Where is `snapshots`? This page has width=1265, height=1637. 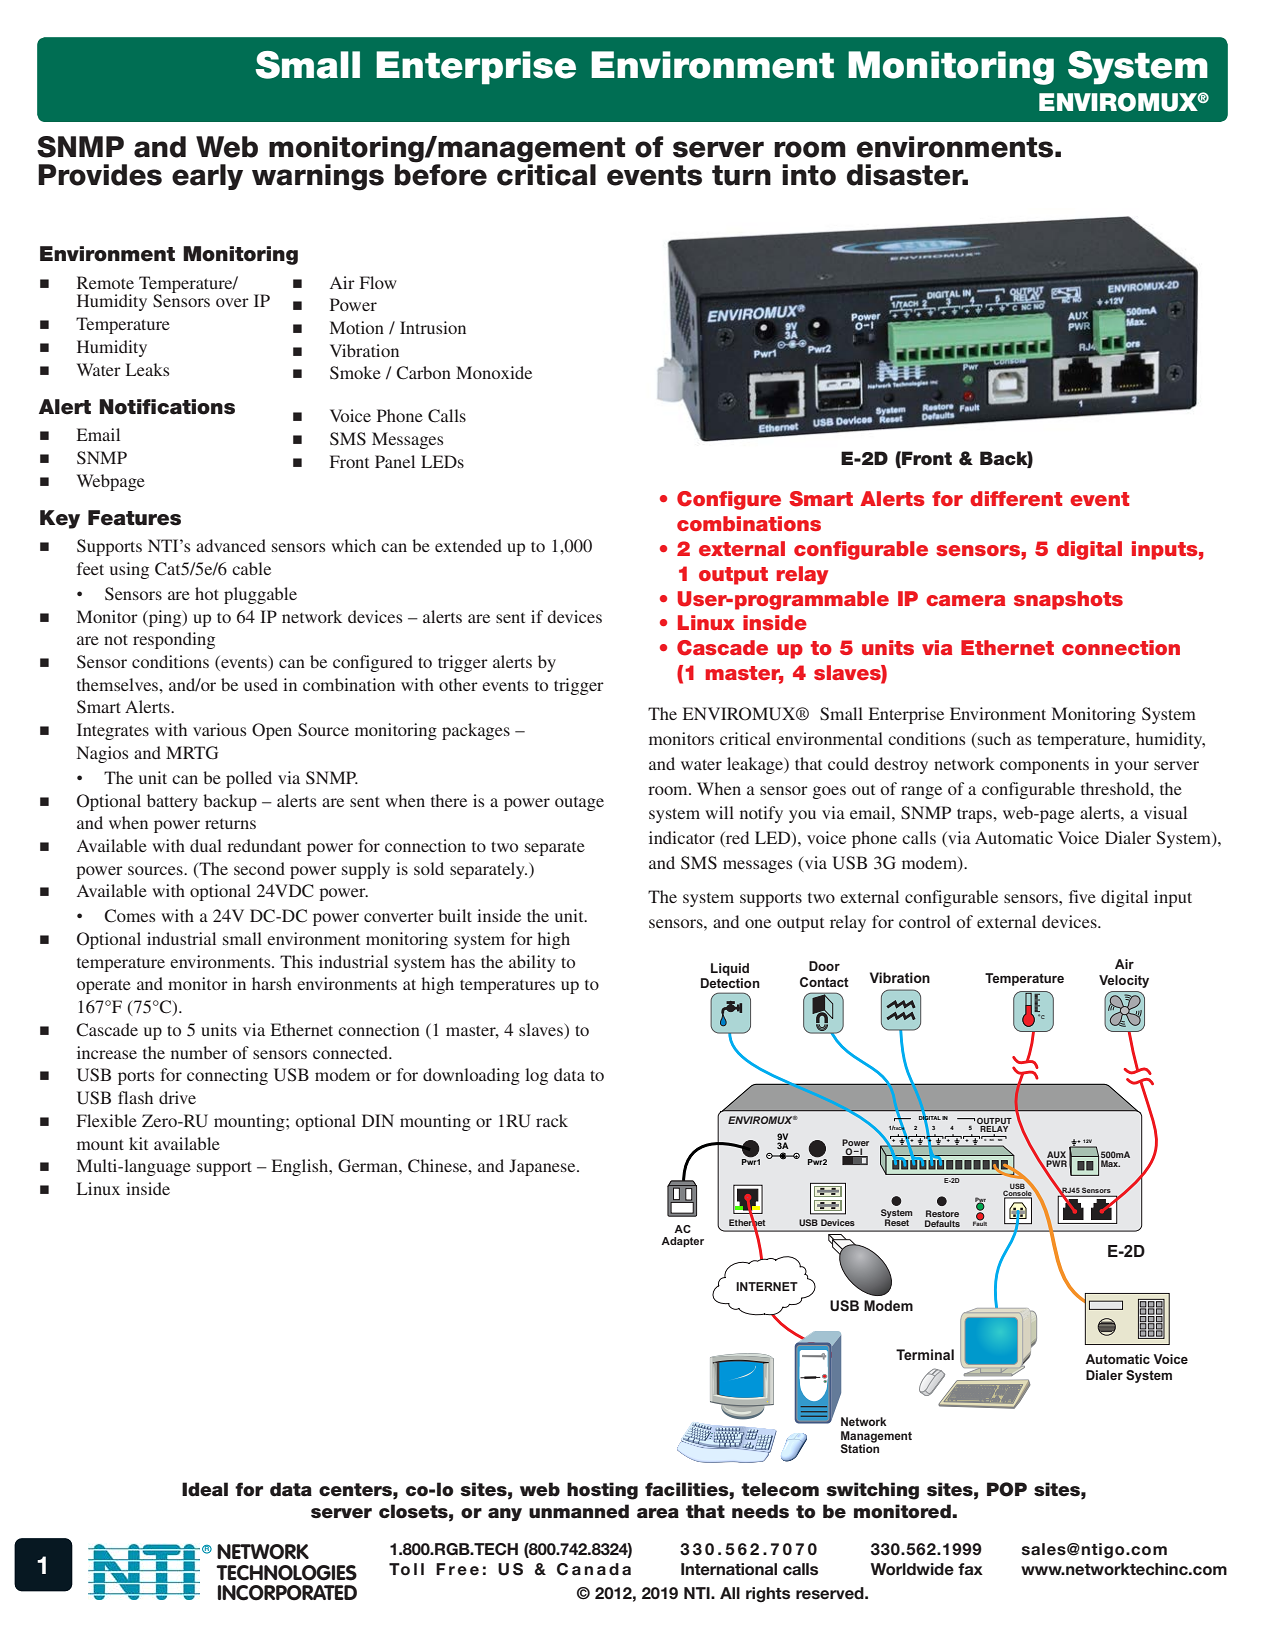
snapshots is located at coordinates (1068, 600).
